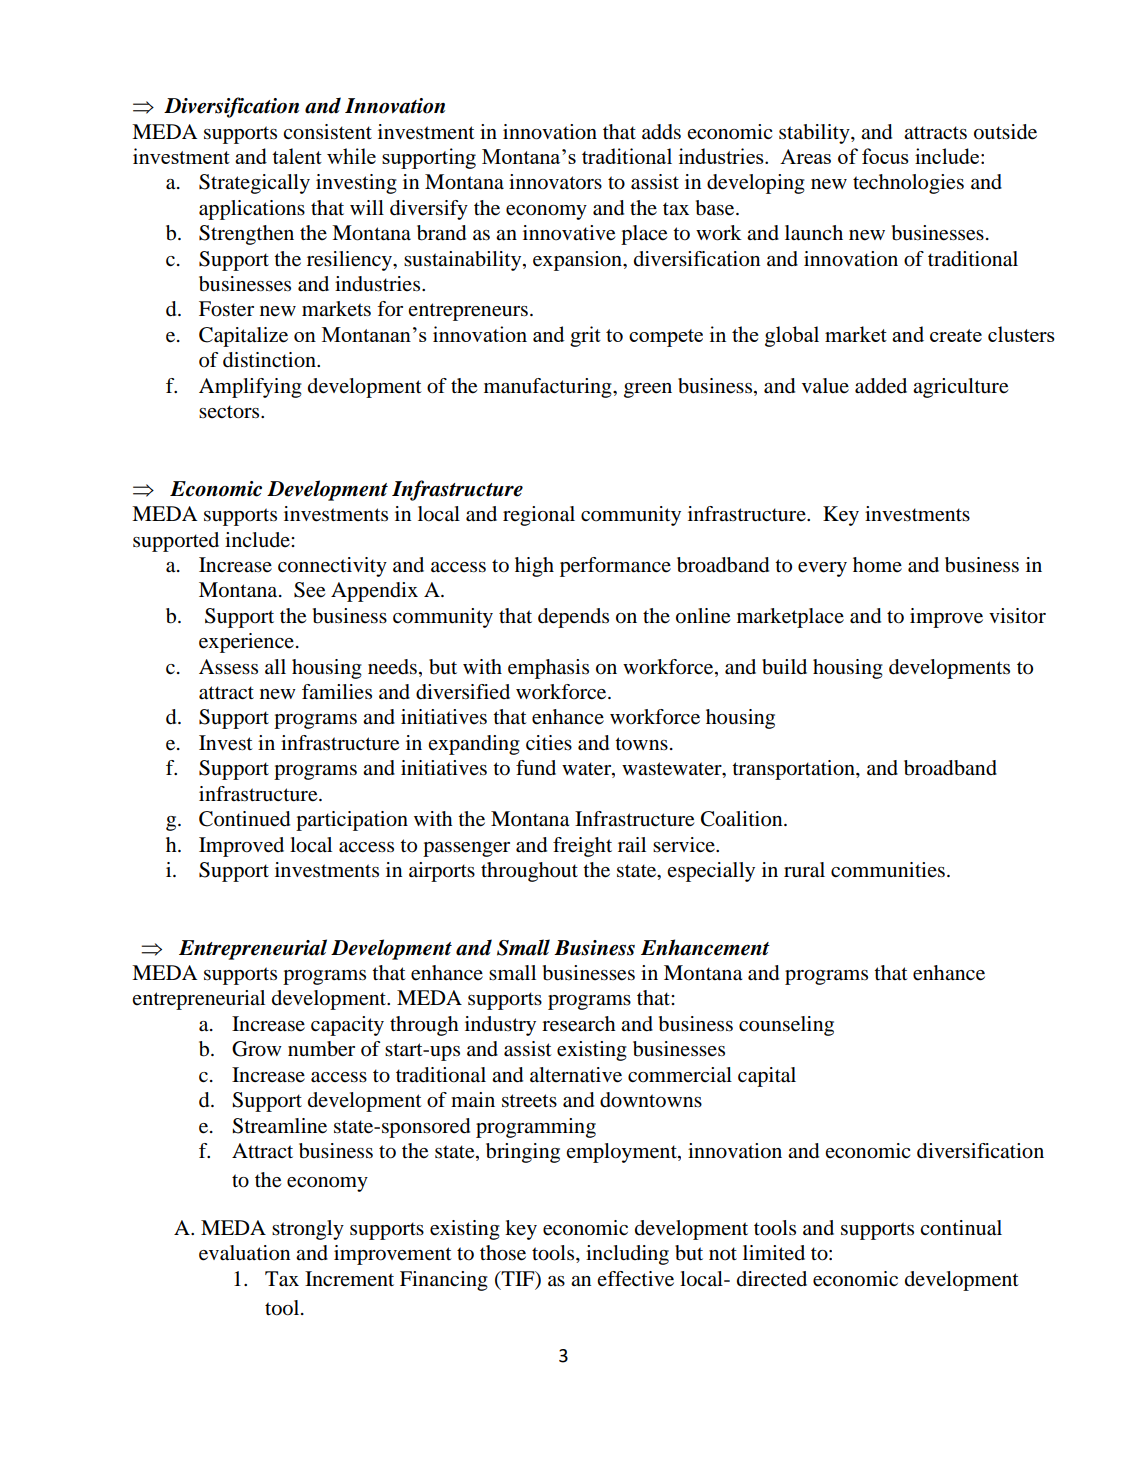  Describe the element at coordinates (661, 132) in the document. I see `adds` at that location.
